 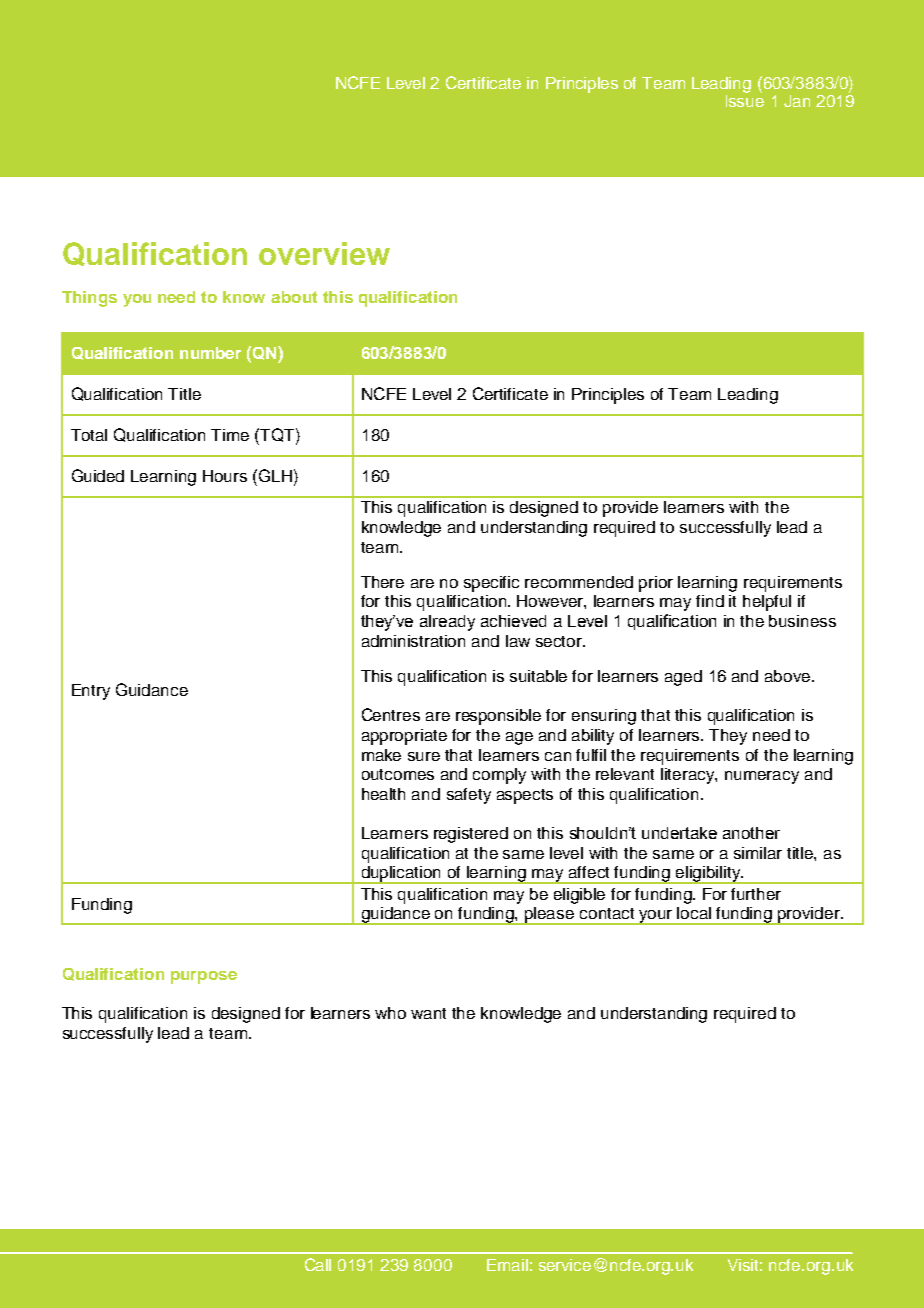 I want to click on specific, so click(x=491, y=584).
